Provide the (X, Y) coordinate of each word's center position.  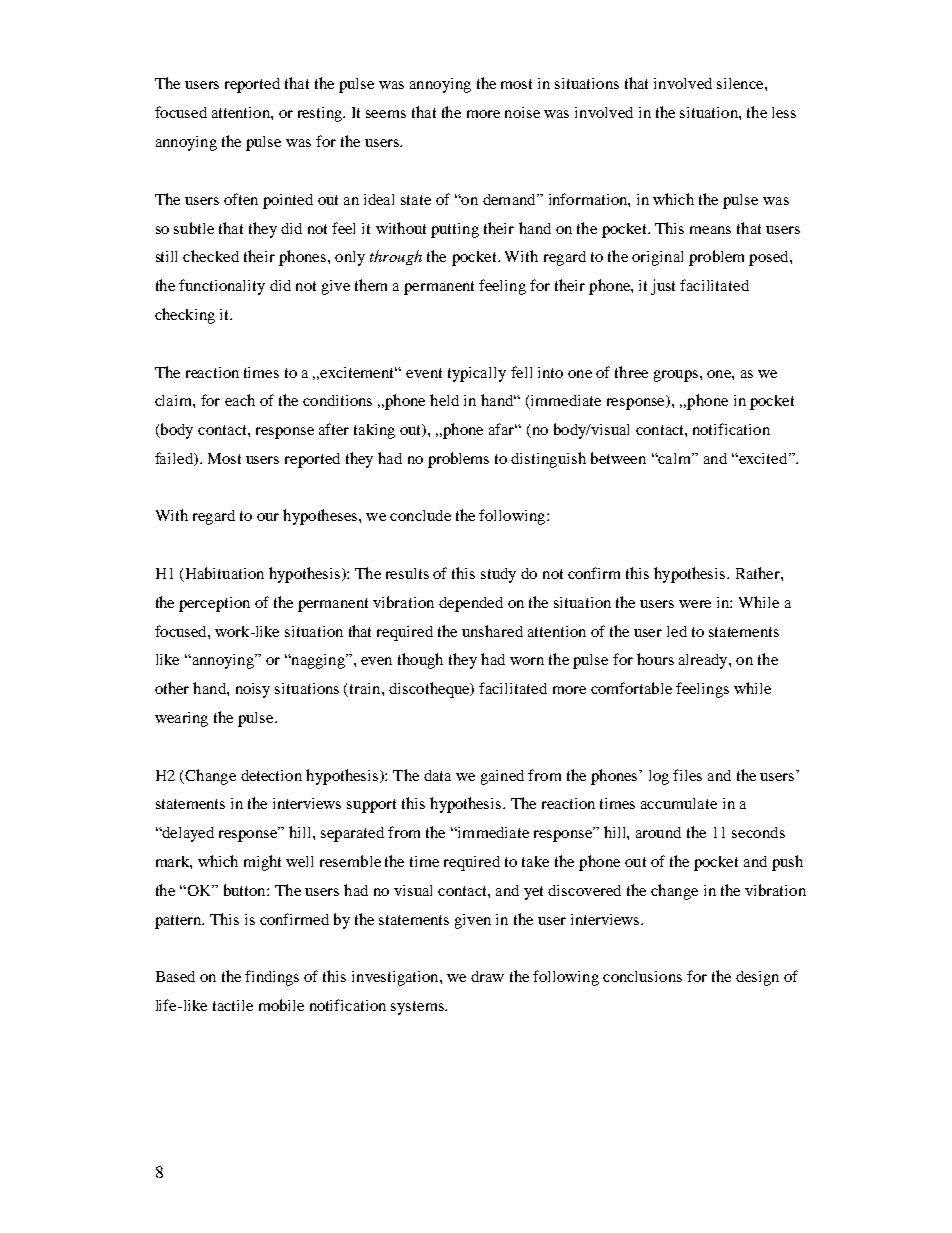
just (663, 287)
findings (272, 978)
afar (503, 429)
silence (741, 83)
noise (522, 112)
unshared (492, 631)
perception (214, 604)
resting (321, 114)
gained (502, 777)
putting (455, 230)
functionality (222, 287)
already (704, 661)
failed (175, 459)
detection (271, 775)
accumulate (679, 803)
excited (763, 458)
